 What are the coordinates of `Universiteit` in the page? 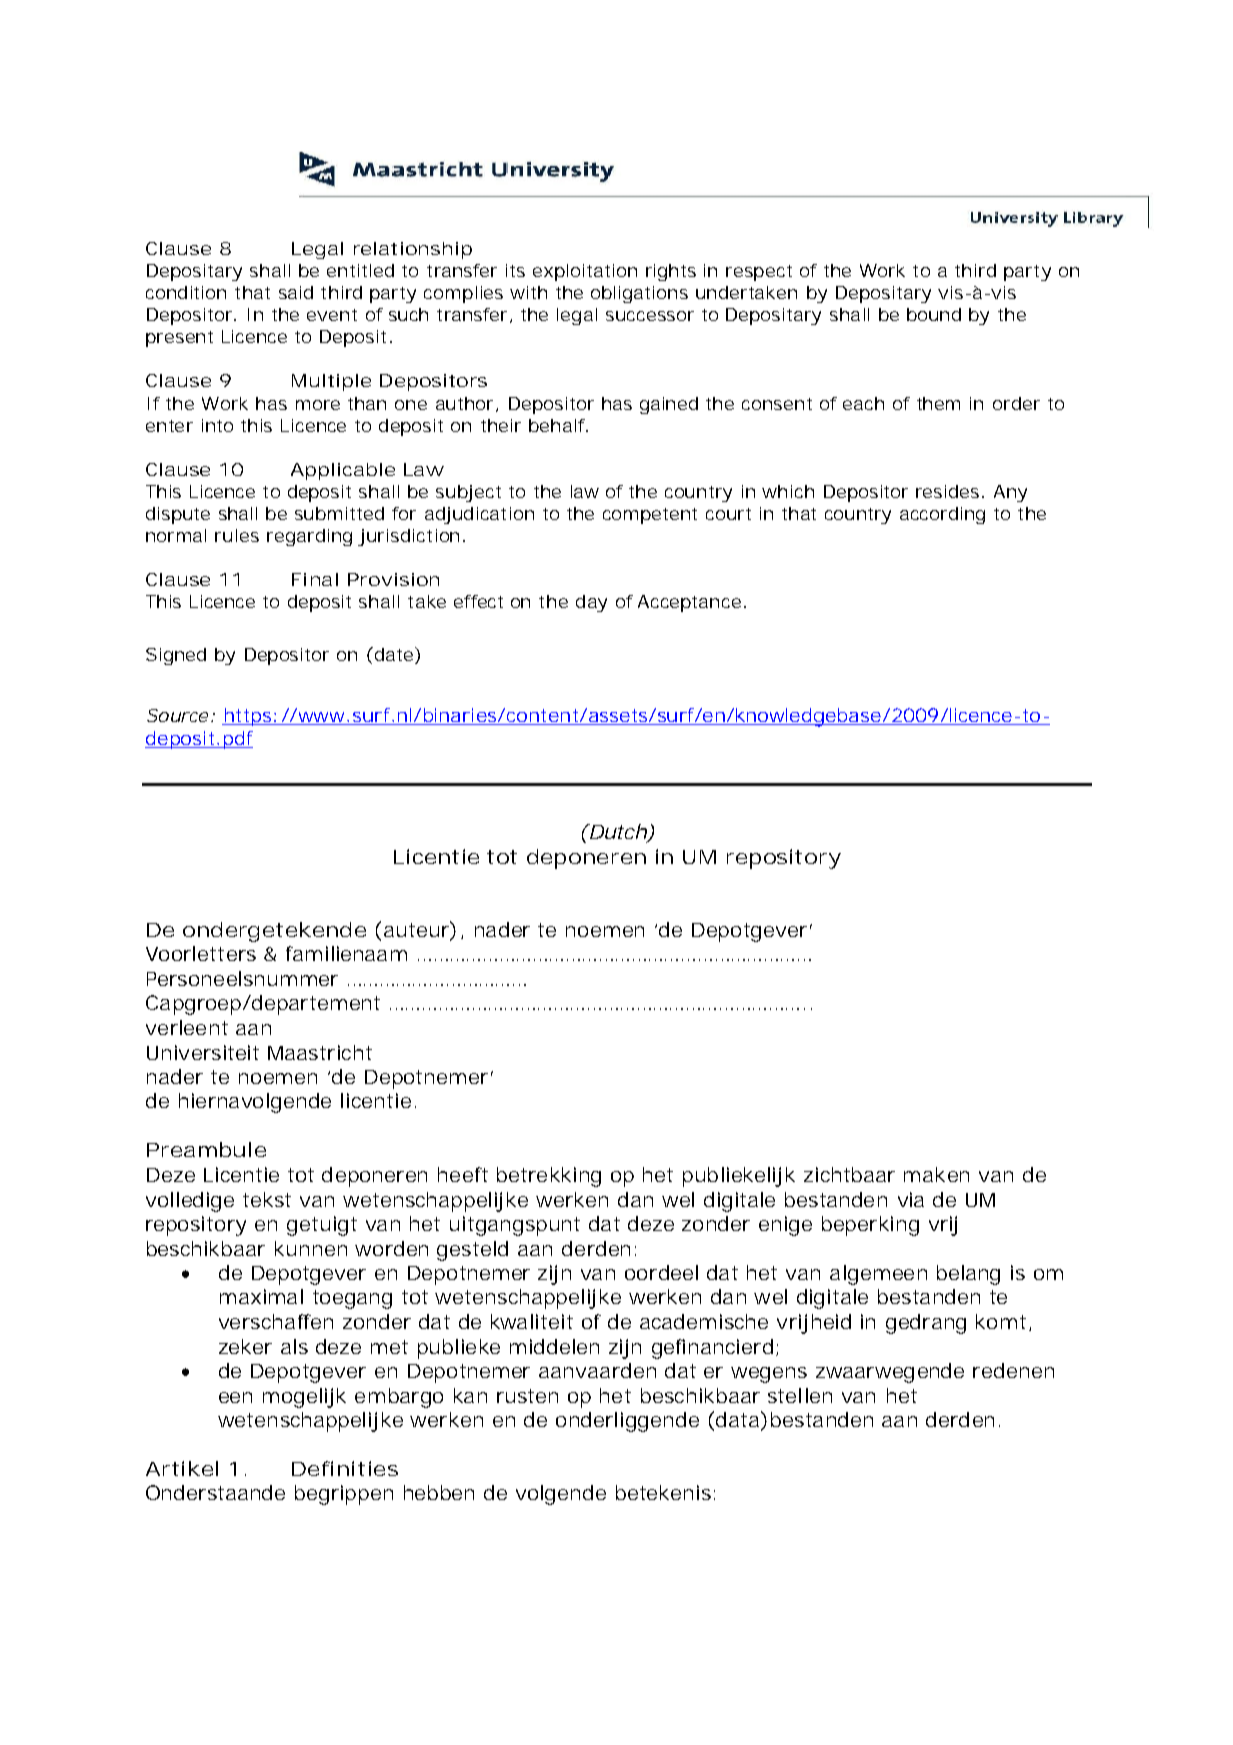 It's located at (203, 1052).
